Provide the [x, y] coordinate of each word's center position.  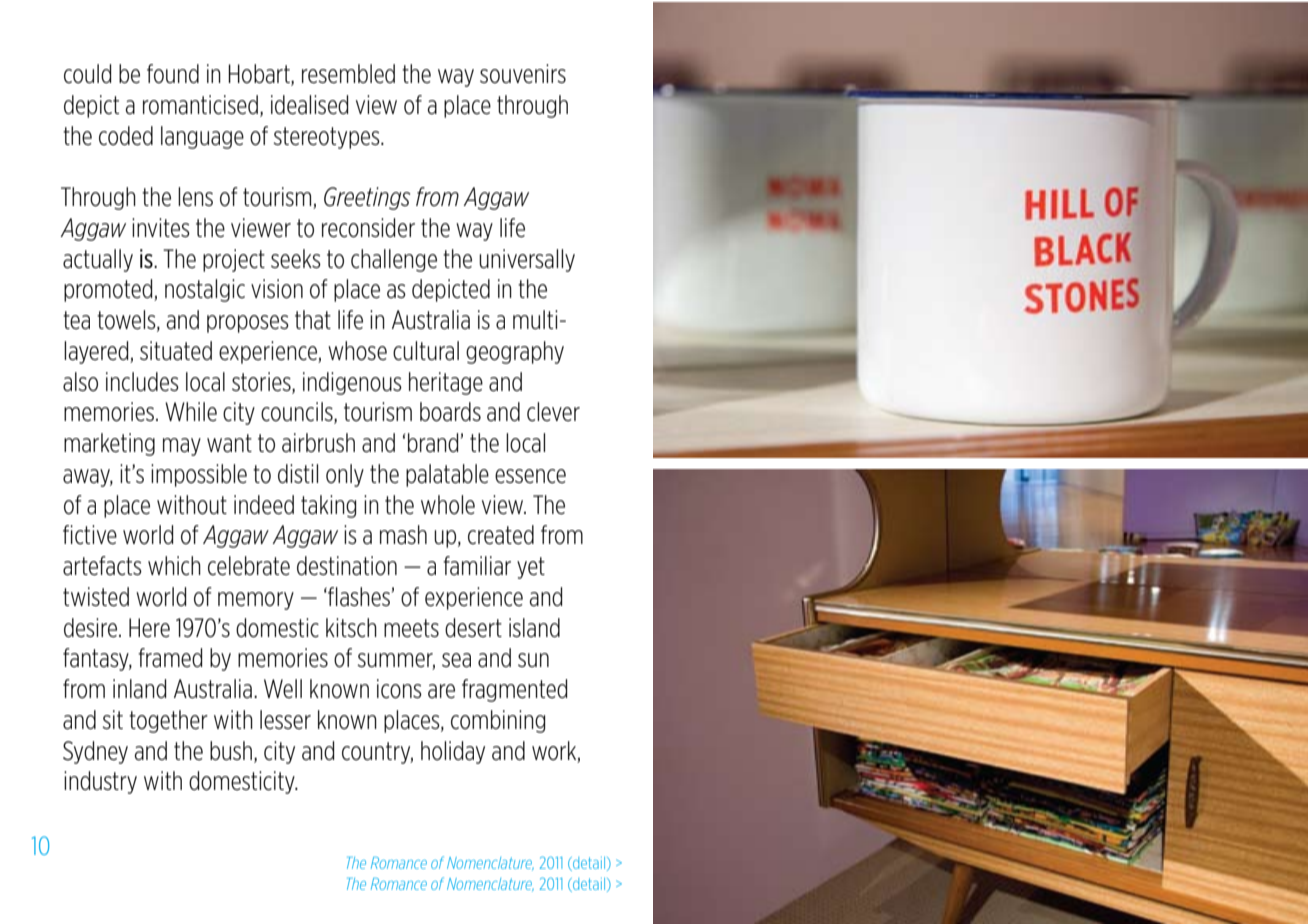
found [173, 74]
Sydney [95, 752]
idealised [309, 105]
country [377, 753]
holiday [453, 752]
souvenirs [523, 74]
